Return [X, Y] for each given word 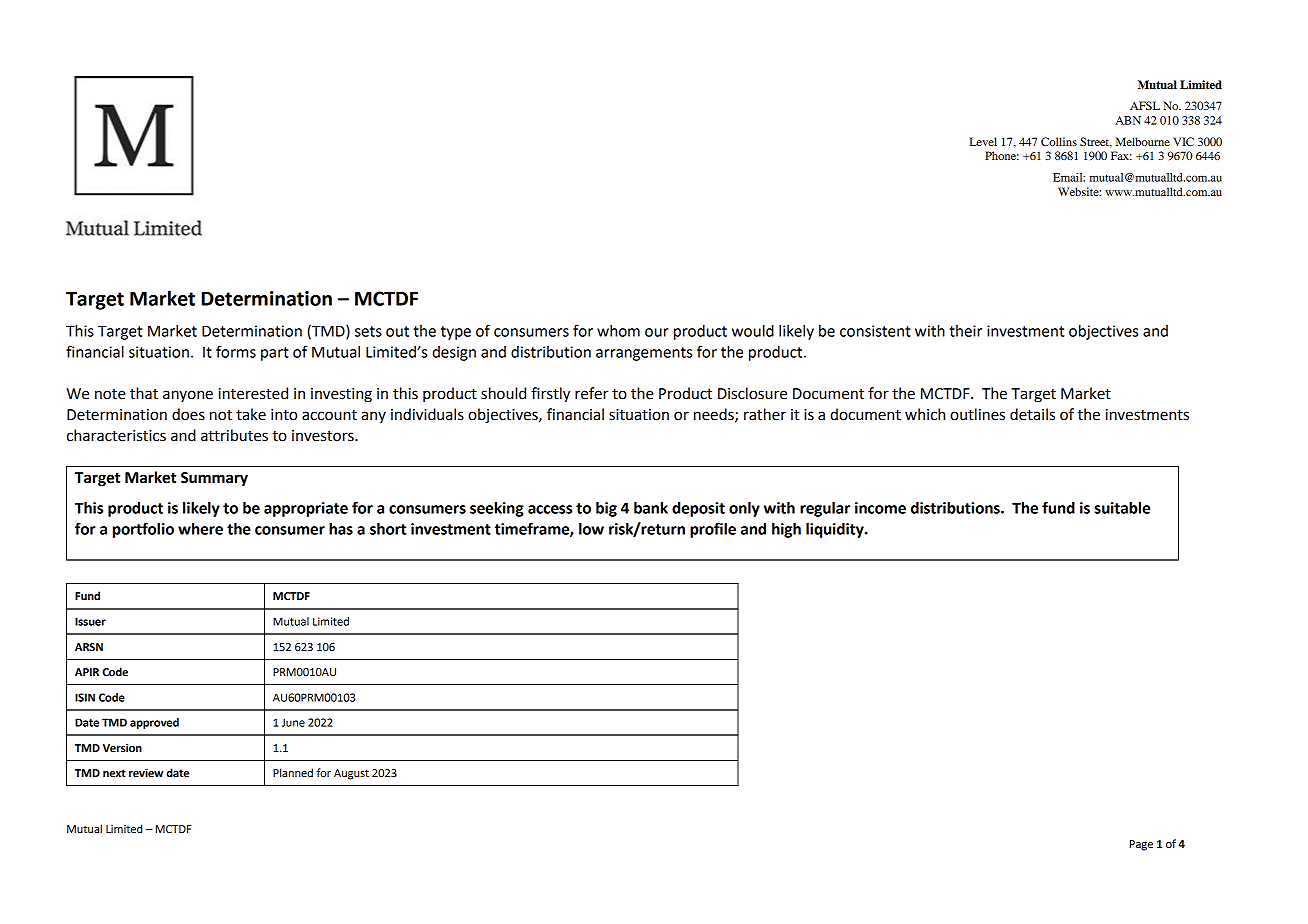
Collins [1059, 141]
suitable [1122, 508]
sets [368, 331]
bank [651, 508]
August [351, 774]
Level [983, 141]
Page [1141, 845]
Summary [214, 479]
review [146, 773]
